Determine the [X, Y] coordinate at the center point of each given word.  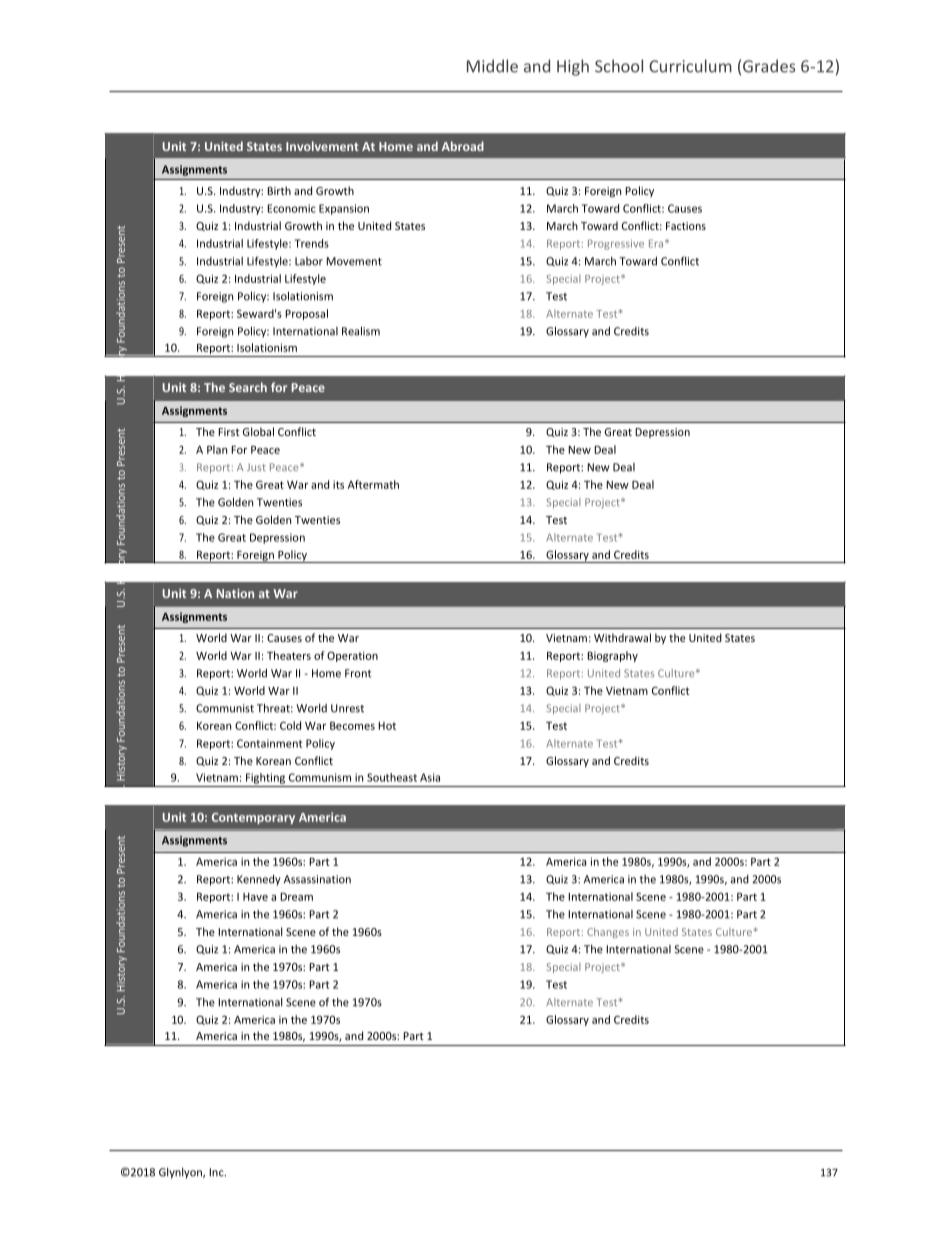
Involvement [322, 146]
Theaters [289, 655]
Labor [309, 261]
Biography [612, 656]
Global [258, 431]
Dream [296, 897]
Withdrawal [622, 637]
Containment [269, 743]
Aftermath [373, 484]
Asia [430, 777]
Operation [352, 656]
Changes [608, 932]
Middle [492, 66]
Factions [686, 226]
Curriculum [690, 66]
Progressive [616, 244]
